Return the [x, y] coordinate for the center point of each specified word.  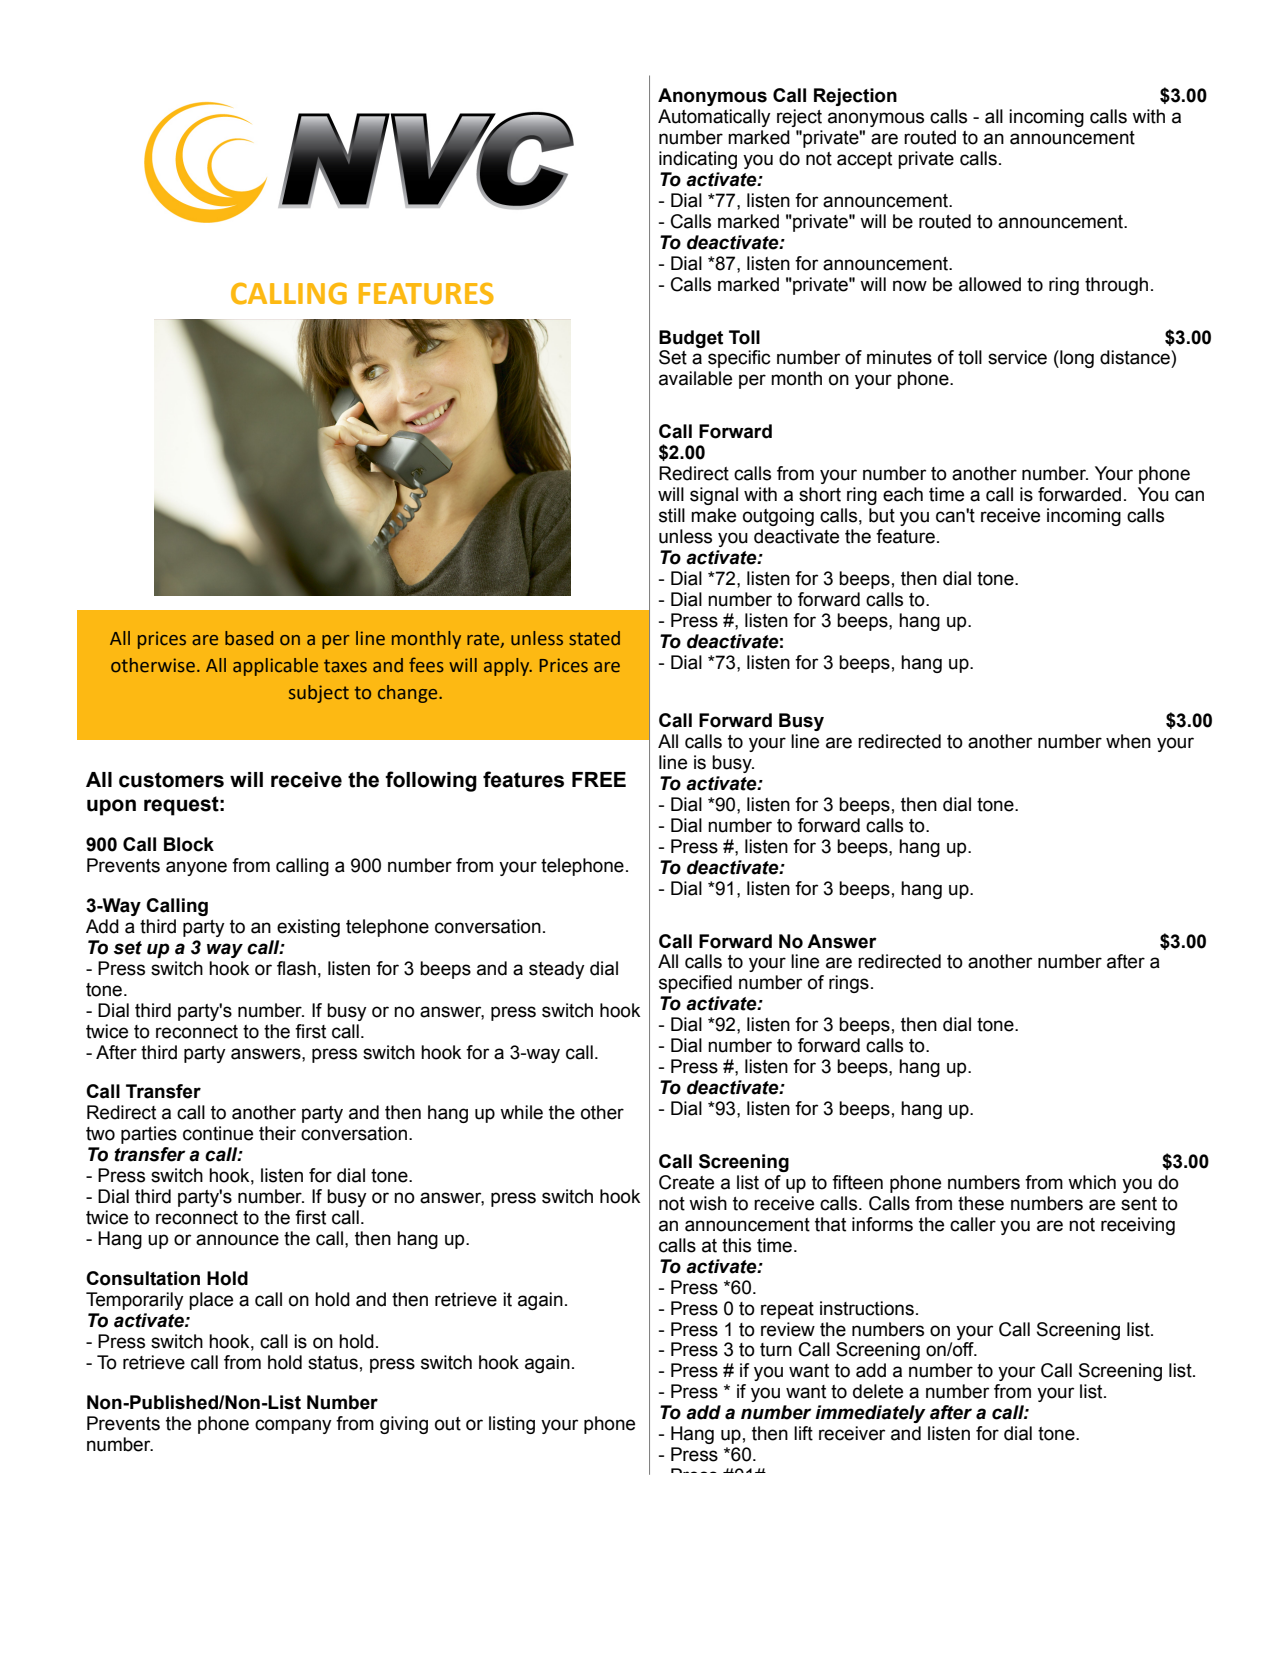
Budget [691, 339]
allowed [990, 284]
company [293, 1426]
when [1128, 741]
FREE [599, 779]
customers [171, 780]
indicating [698, 160]
